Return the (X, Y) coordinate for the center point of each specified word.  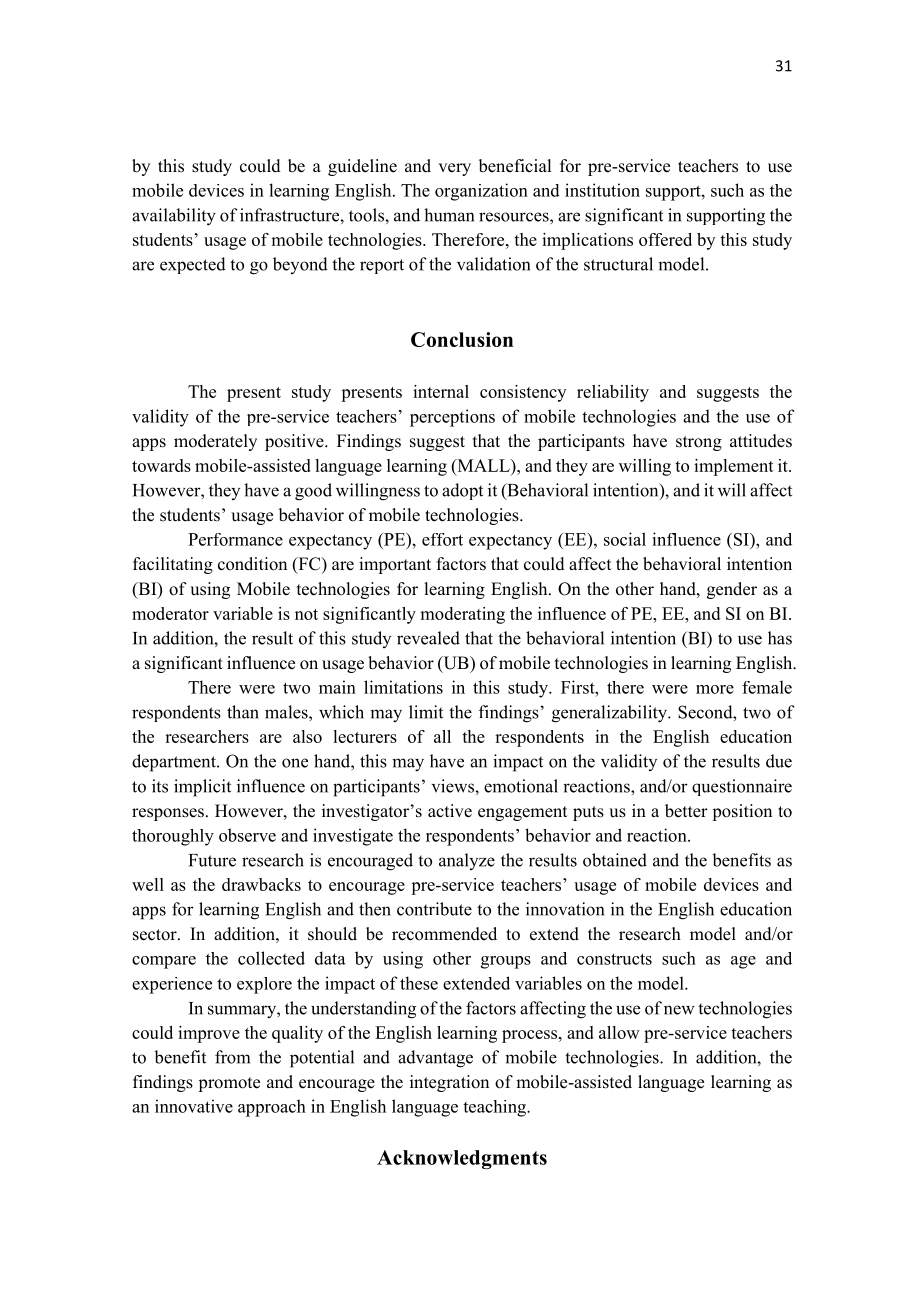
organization (481, 192)
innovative (194, 1106)
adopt (462, 491)
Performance (235, 539)
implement (734, 467)
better (686, 811)
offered (665, 239)
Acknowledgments (462, 1159)
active (450, 811)
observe (247, 835)
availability (174, 217)
